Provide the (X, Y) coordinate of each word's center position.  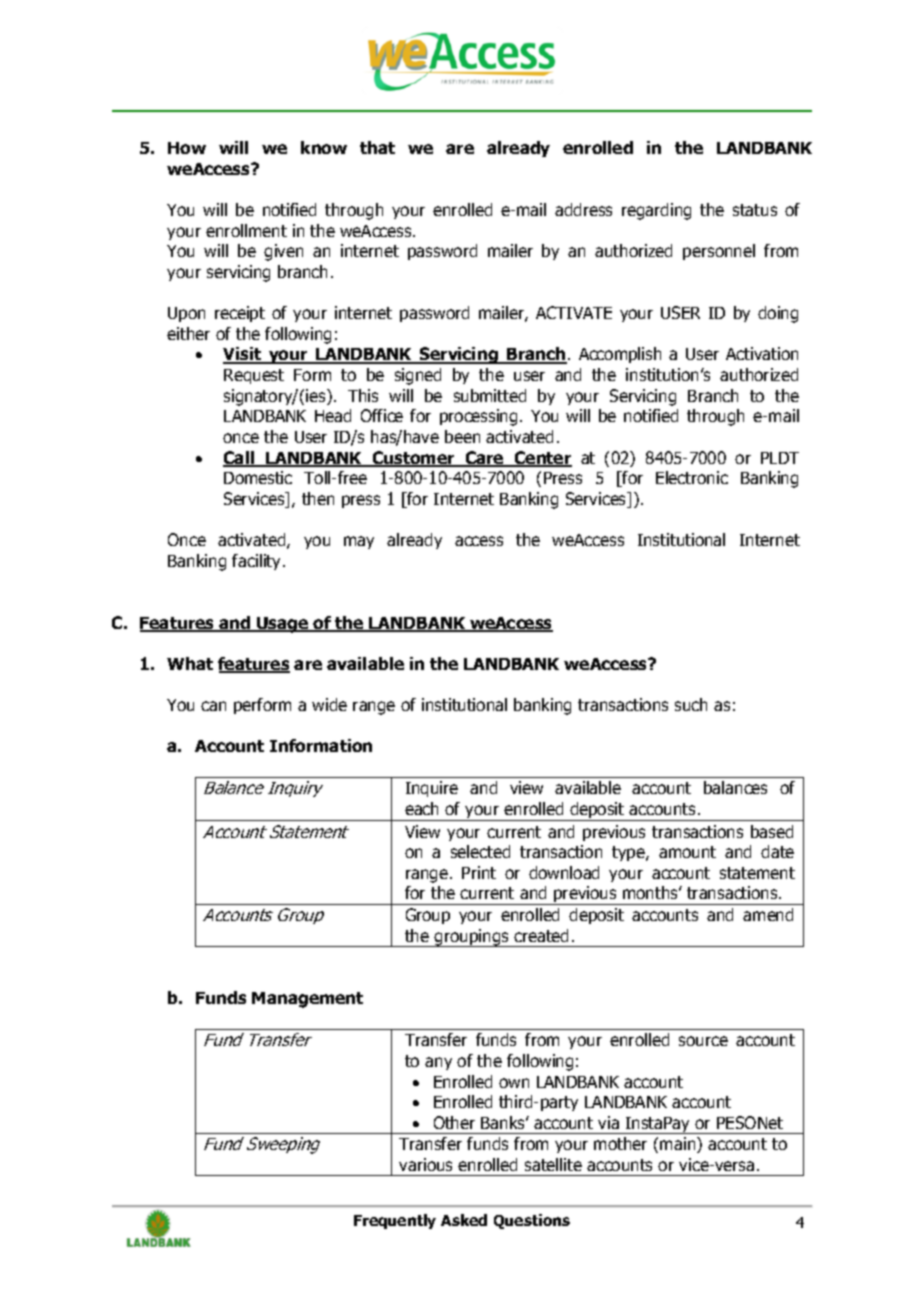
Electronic (692, 477)
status (755, 210)
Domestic (258, 477)
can (213, 706)
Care (484, 459)
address (583, 209)
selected (480, 851)
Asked (464, 1220)
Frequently (395, 1221)
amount (687, 852)
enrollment (246, 230)
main (679, 1145)
